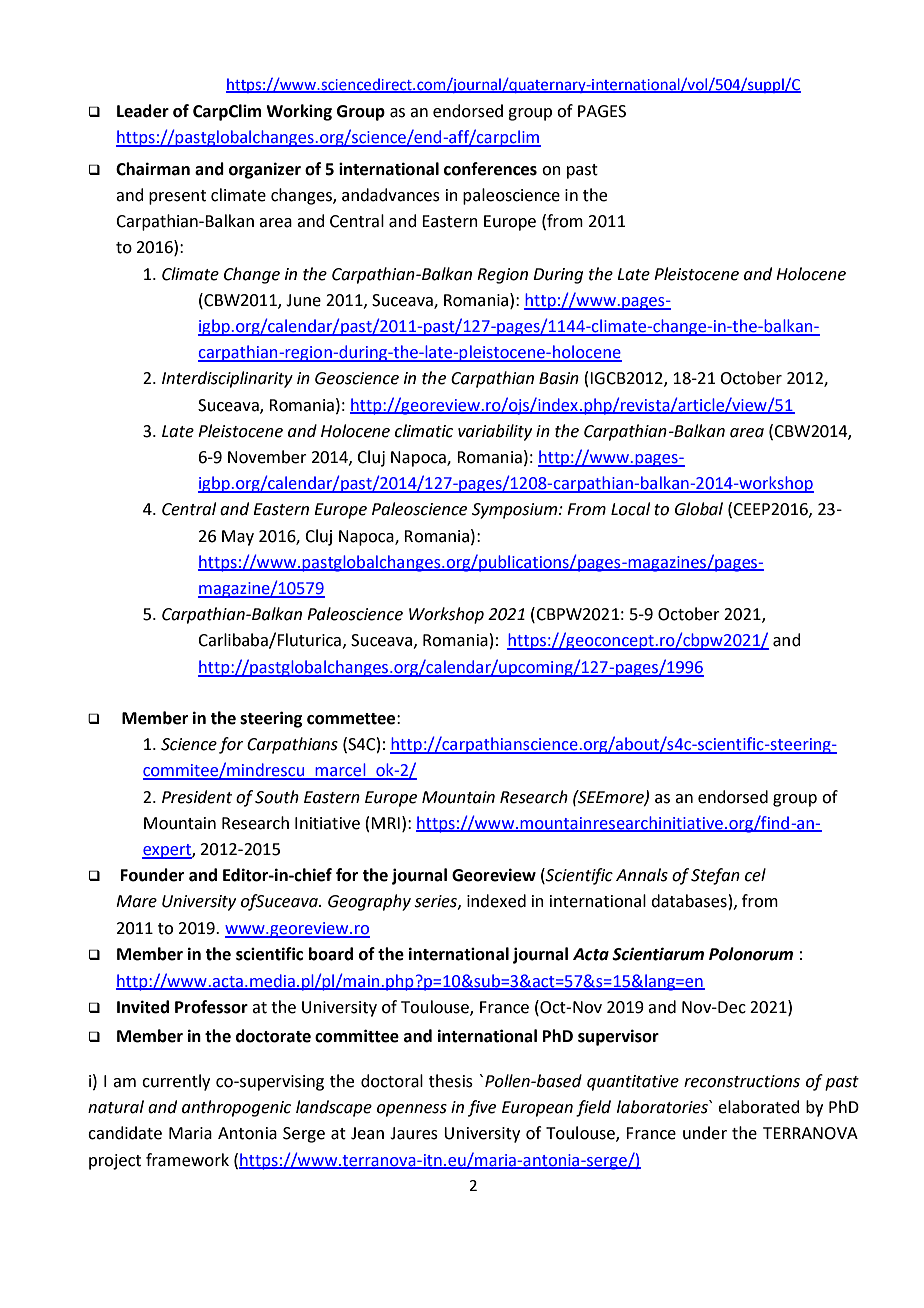  What do you see at coordinates (424, 431) in the document?
I see `climatic` at bounding box center [424, 431].
